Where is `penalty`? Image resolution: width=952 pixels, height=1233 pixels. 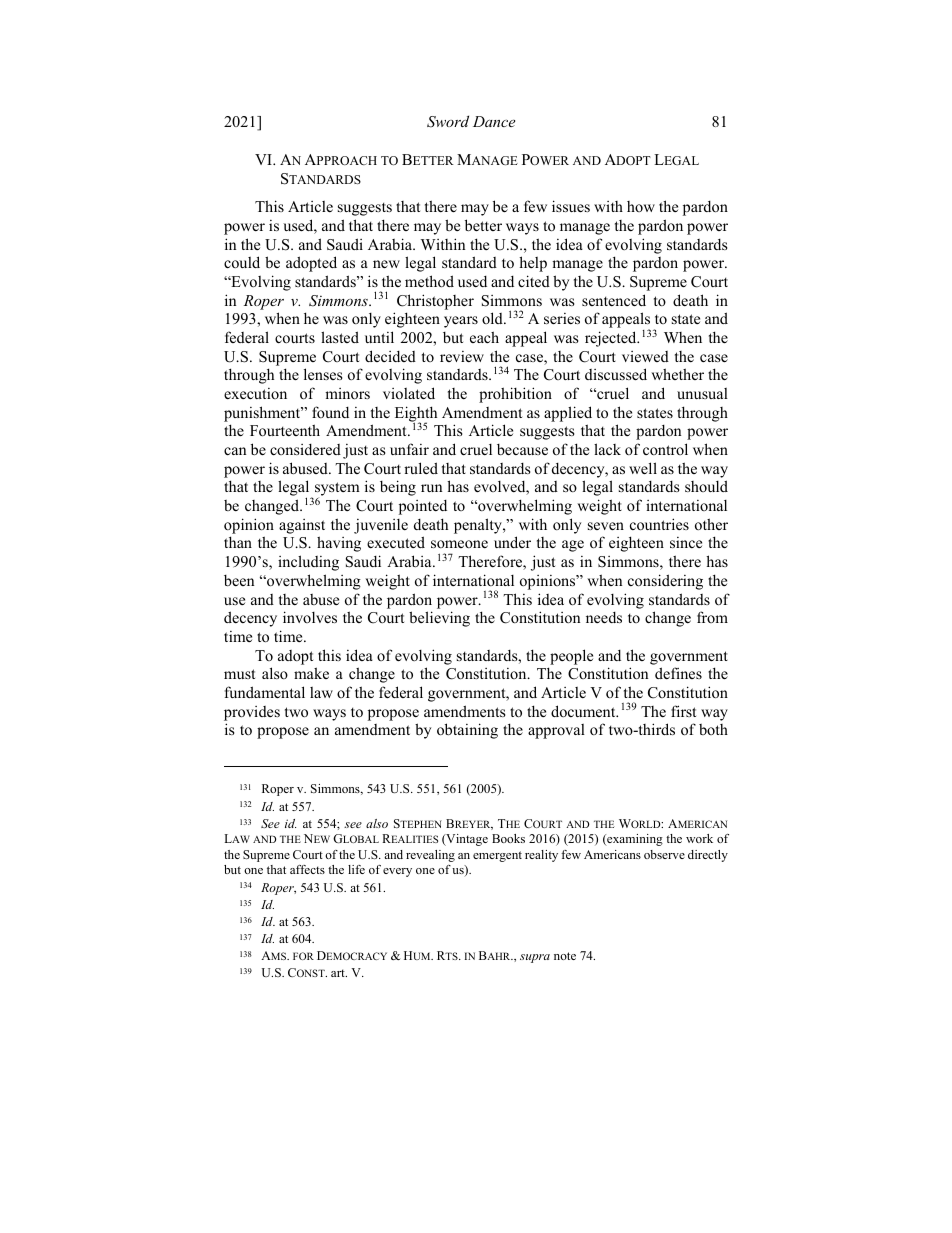
penalty is located at coordinates (479, 526).
